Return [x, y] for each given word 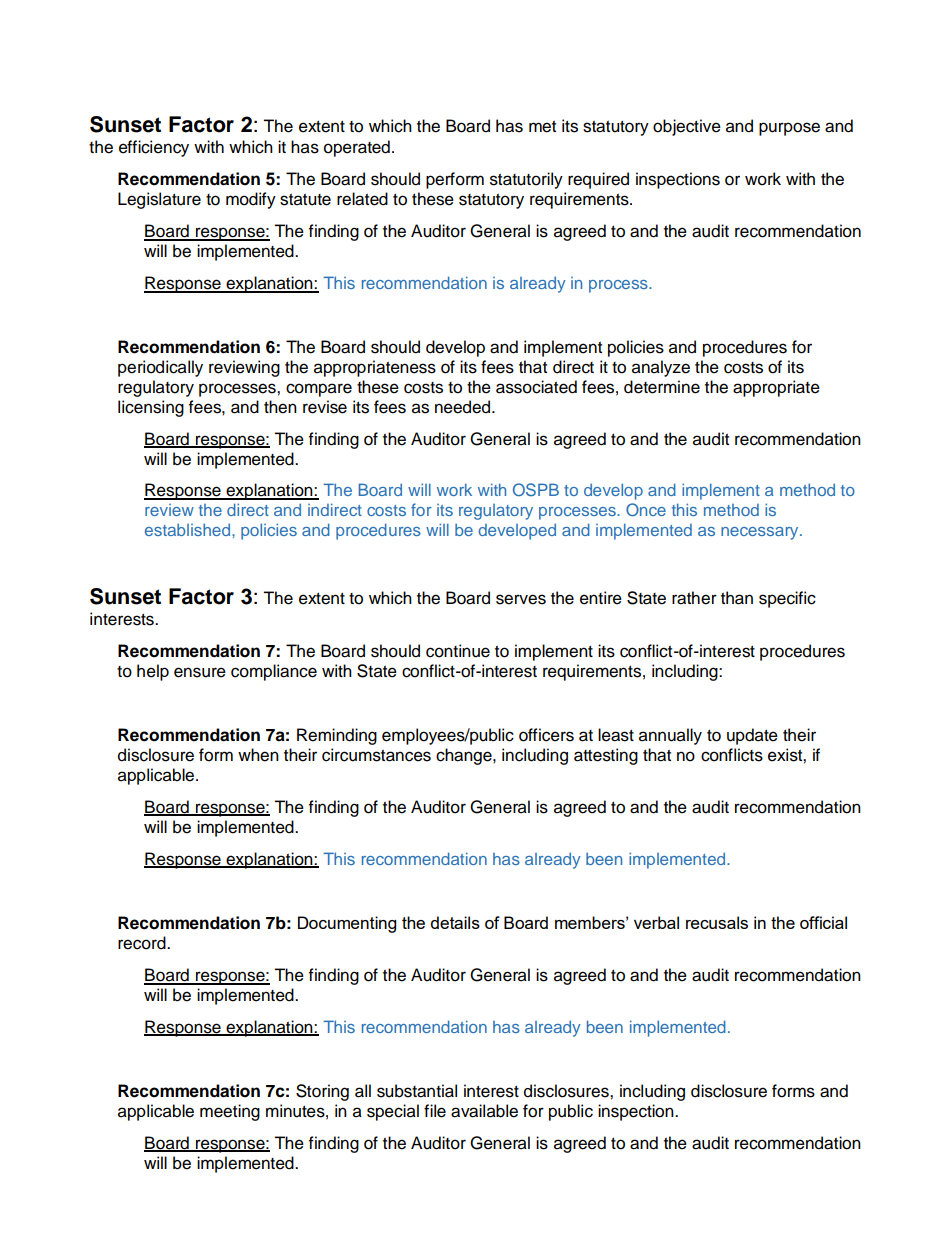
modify [251, 200]
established [187, 529]
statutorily [526, 180]
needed [464, 407]
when [258, 755]
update [752, 736]
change [465, 756]
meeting [230, 1112]
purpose [789, 129]
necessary [761, 533]
